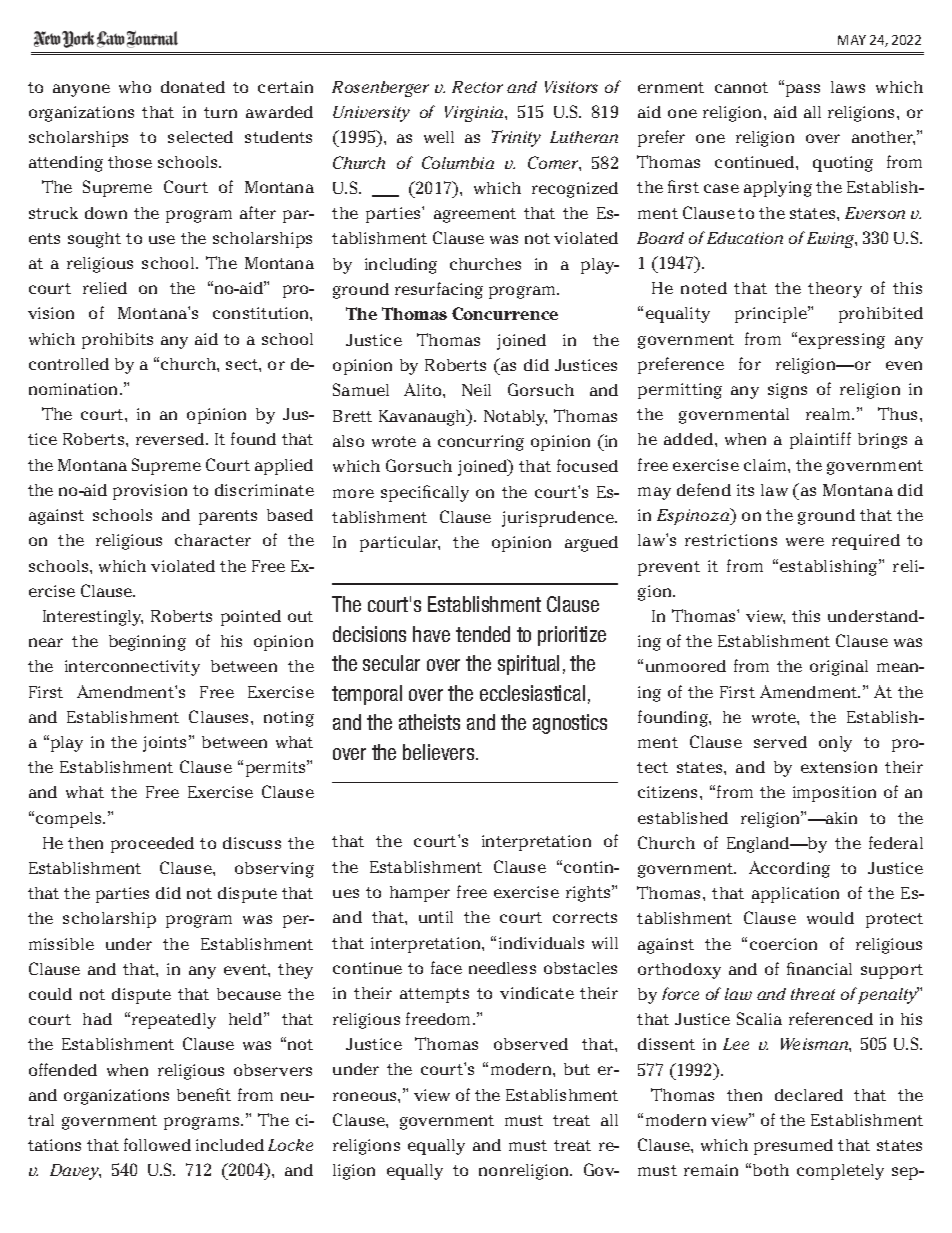 The image size is (952, 1233). Describe the element at coordinates (805, 541) in the screenshot. I see `were` at that location.
